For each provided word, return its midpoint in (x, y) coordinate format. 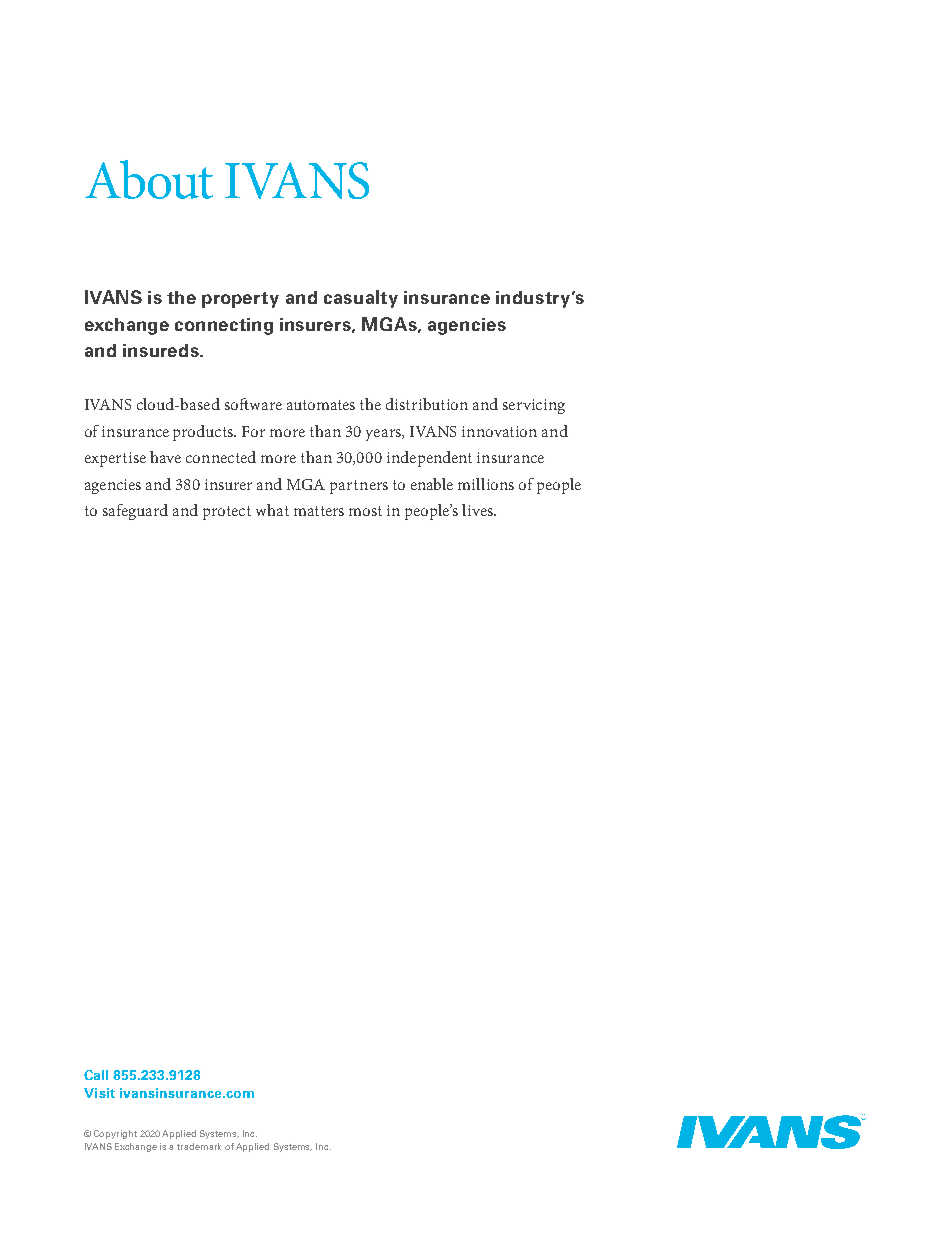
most (365, 511)
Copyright (115, 1134)
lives (478, 510)
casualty (361, 299)
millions (486, 484)
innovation (499, 431)
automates (321, 405)
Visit (99, 1093)
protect (227, 513)
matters (319, 511)
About (149, 179)
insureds (162, 350)
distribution (427, 404)
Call (96, 1075)
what (272, 510)
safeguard (135, 512)
